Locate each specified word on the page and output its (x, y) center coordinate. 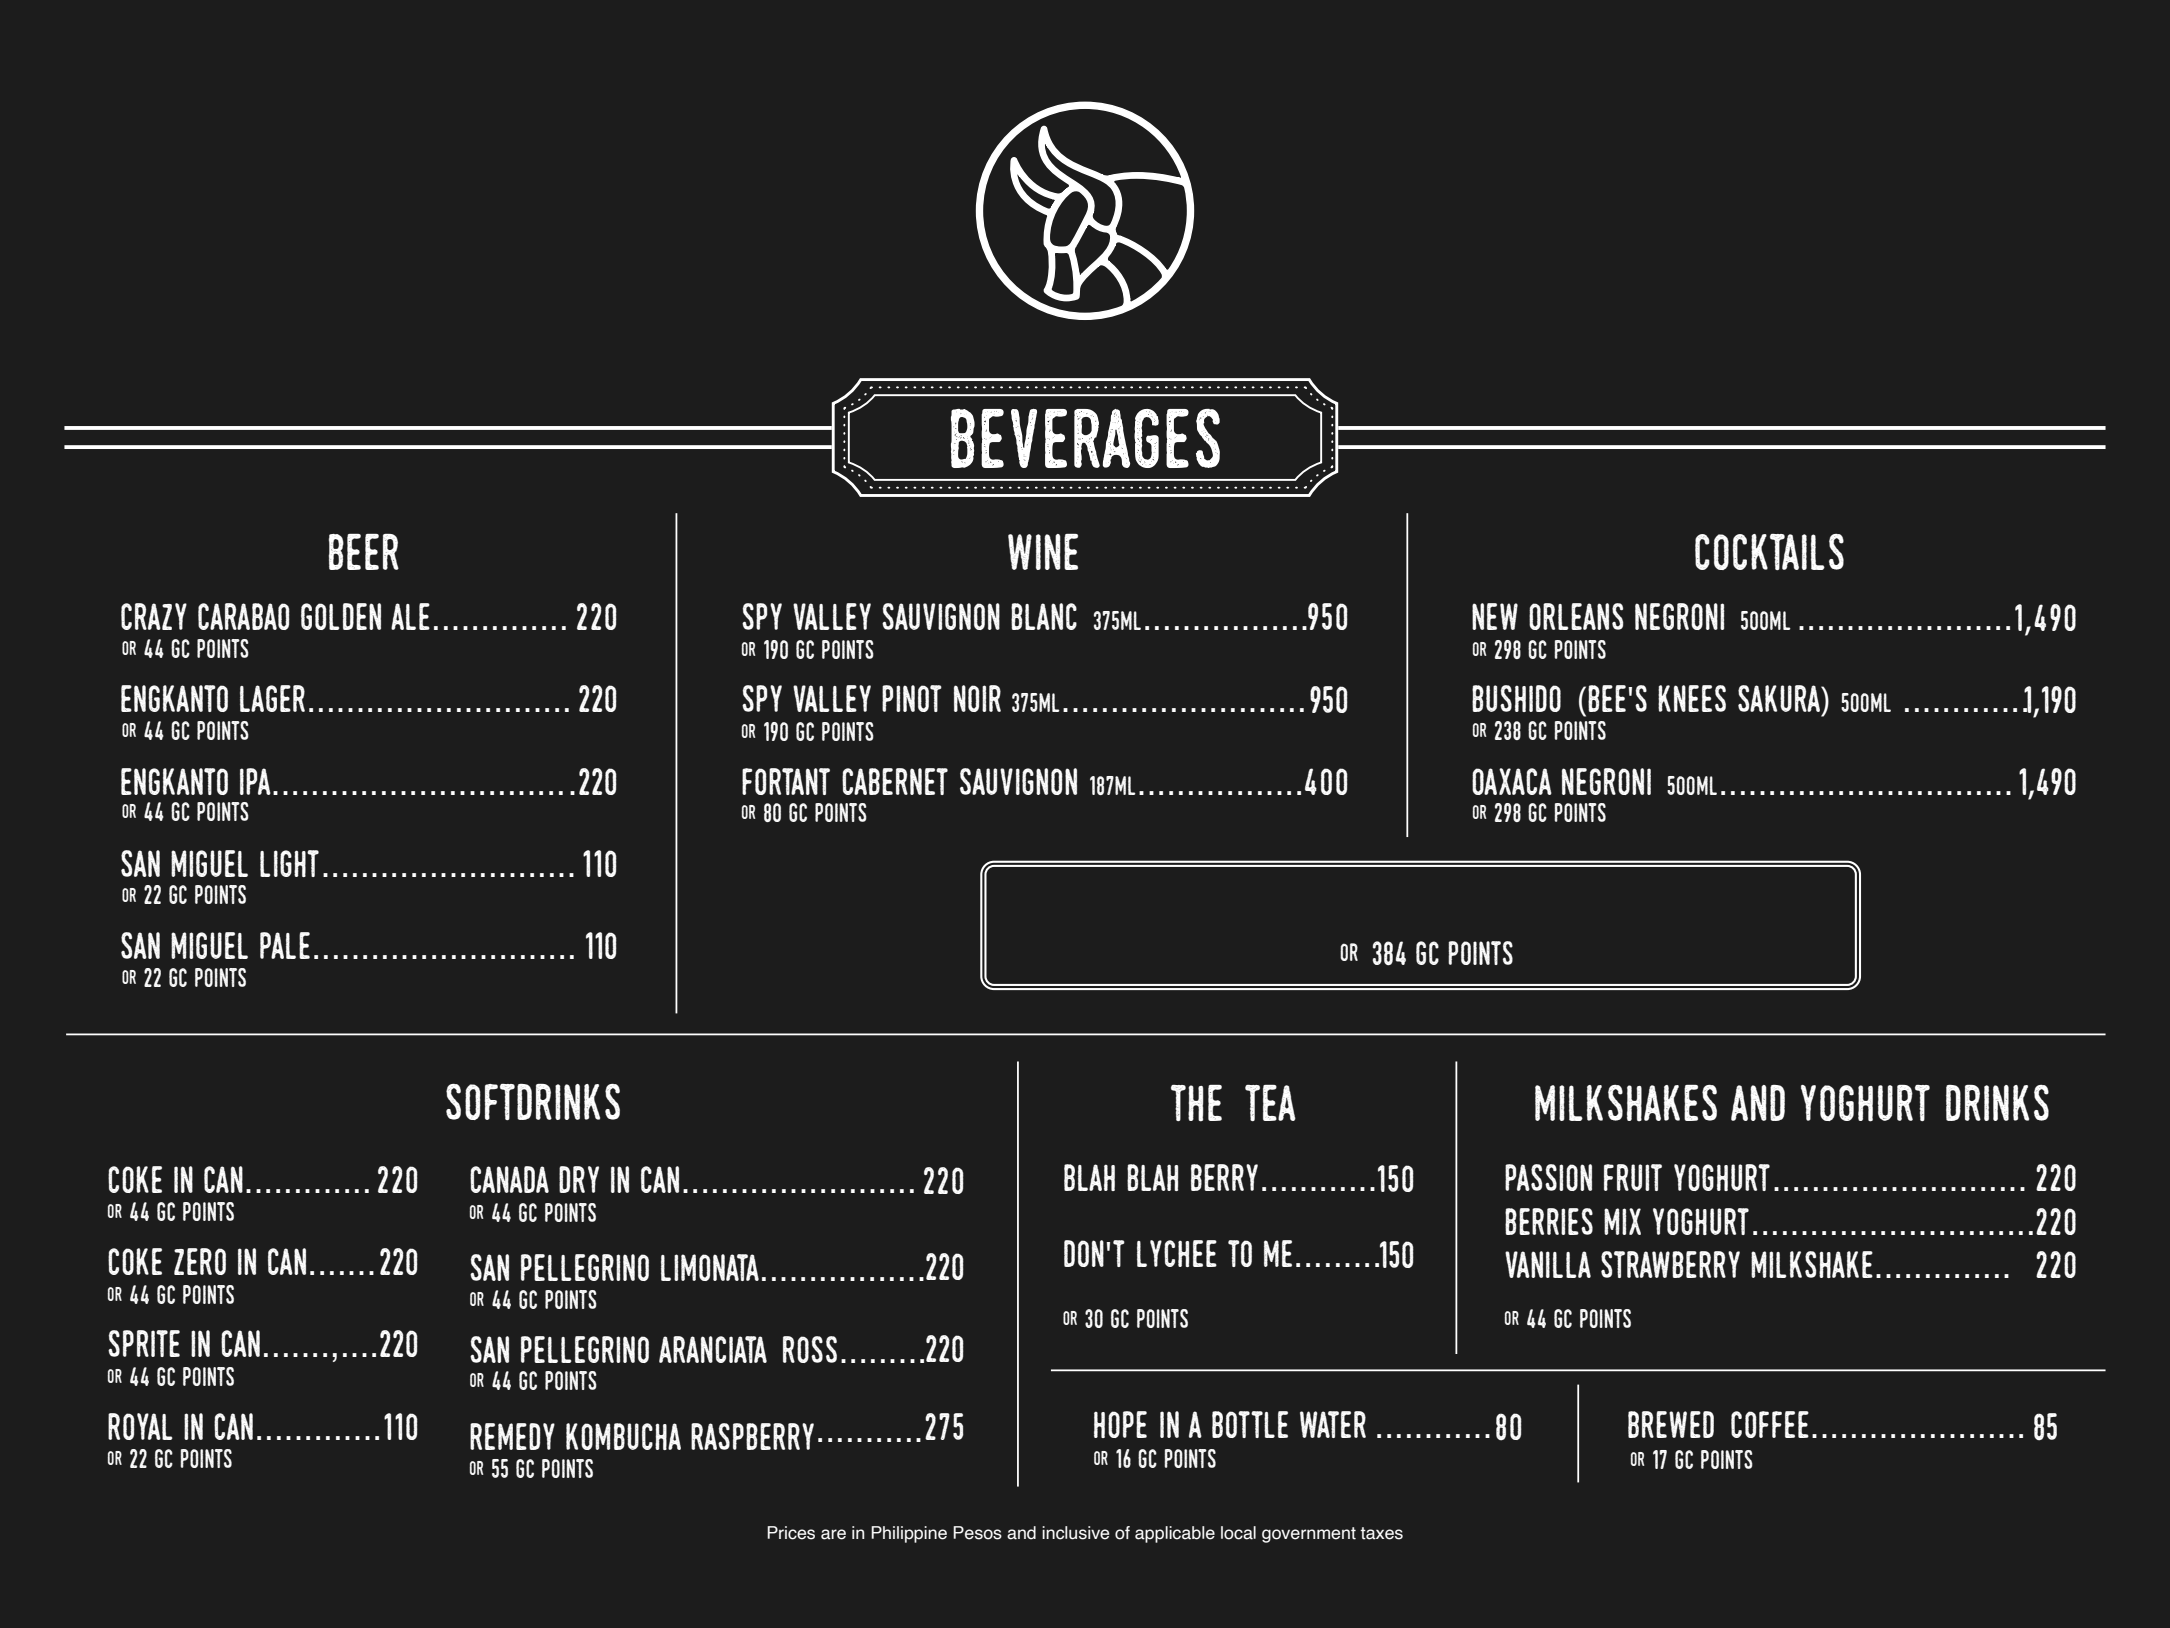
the (1196, 1103)
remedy (512, 1436)
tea (1270, 1103)
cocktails (1769, 552)
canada (509, 1179)
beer (364, 552)
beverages (1085, 438)
